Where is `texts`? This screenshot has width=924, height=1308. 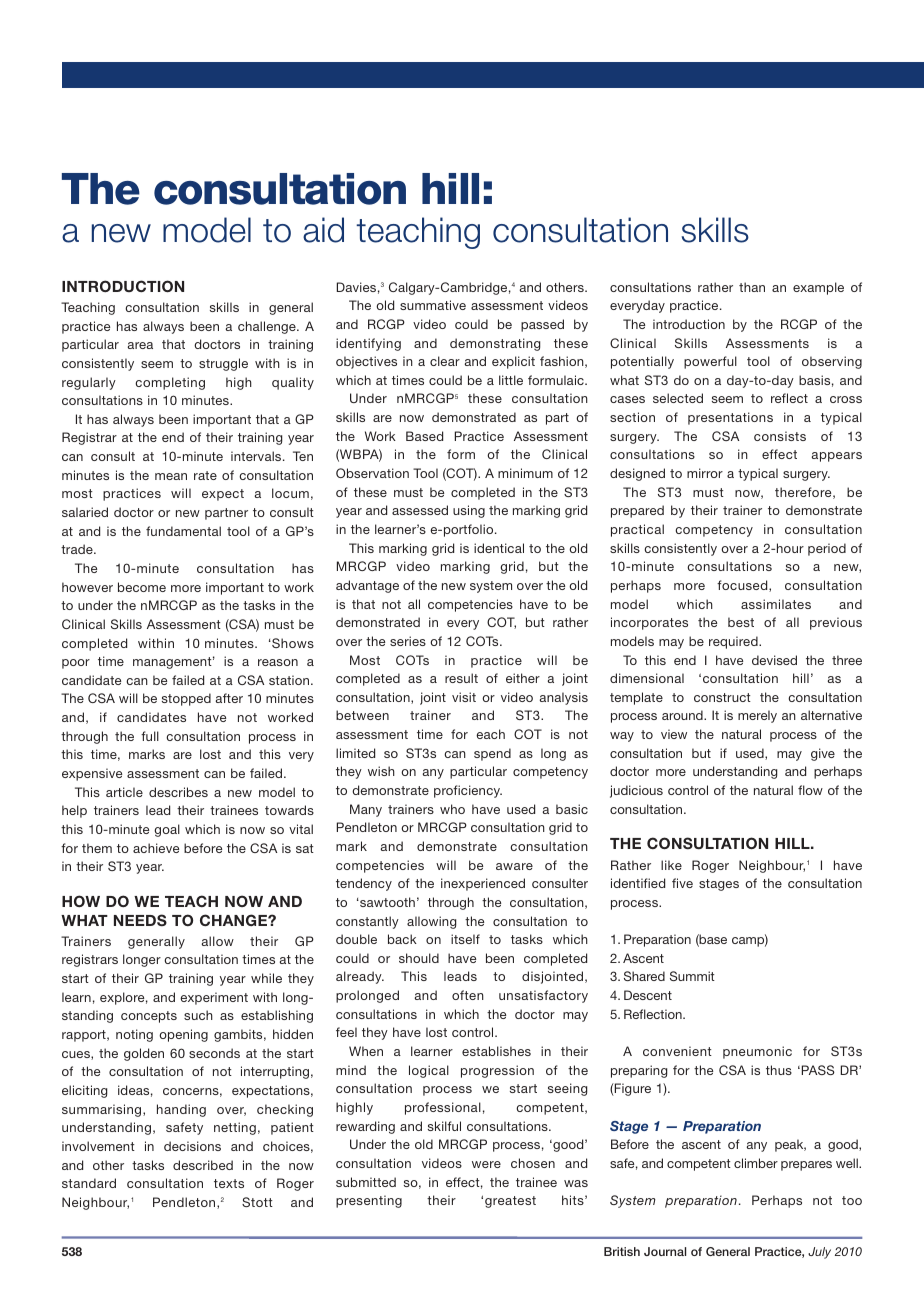
texts is located at coordinates (229, 1183).
